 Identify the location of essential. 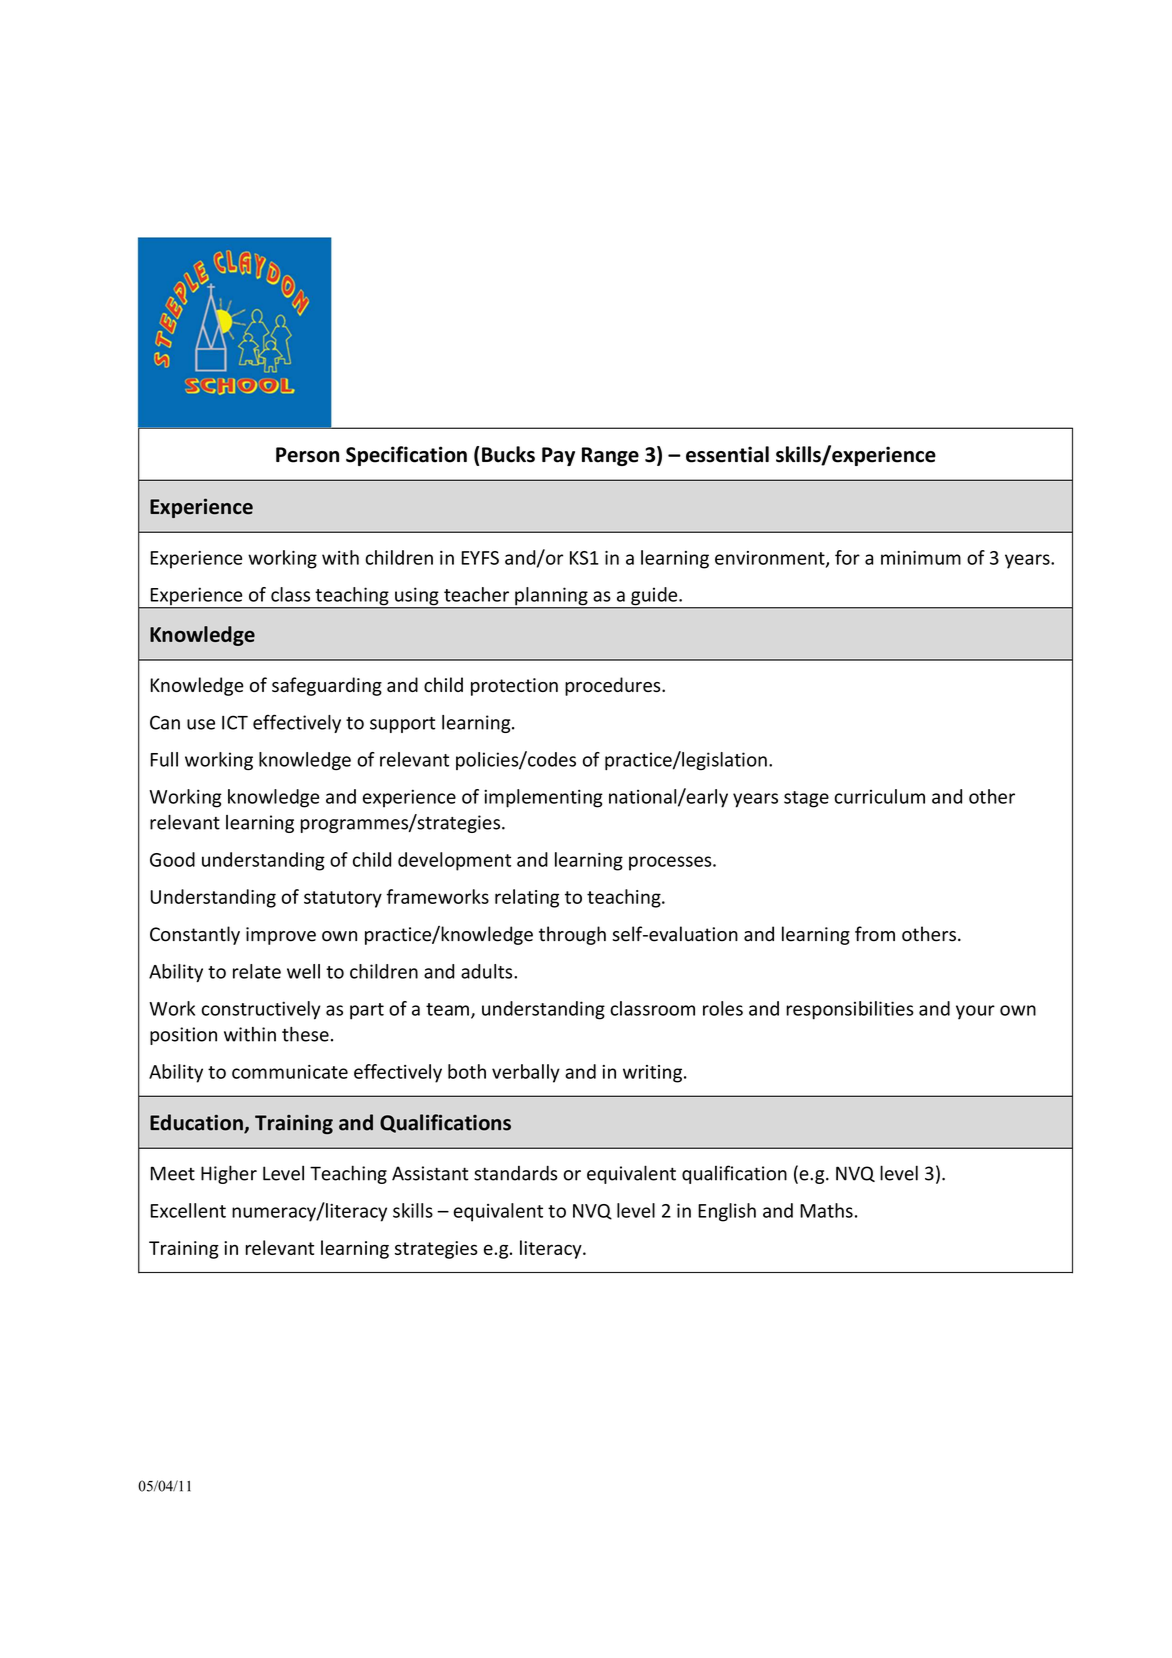
(727, 454).
